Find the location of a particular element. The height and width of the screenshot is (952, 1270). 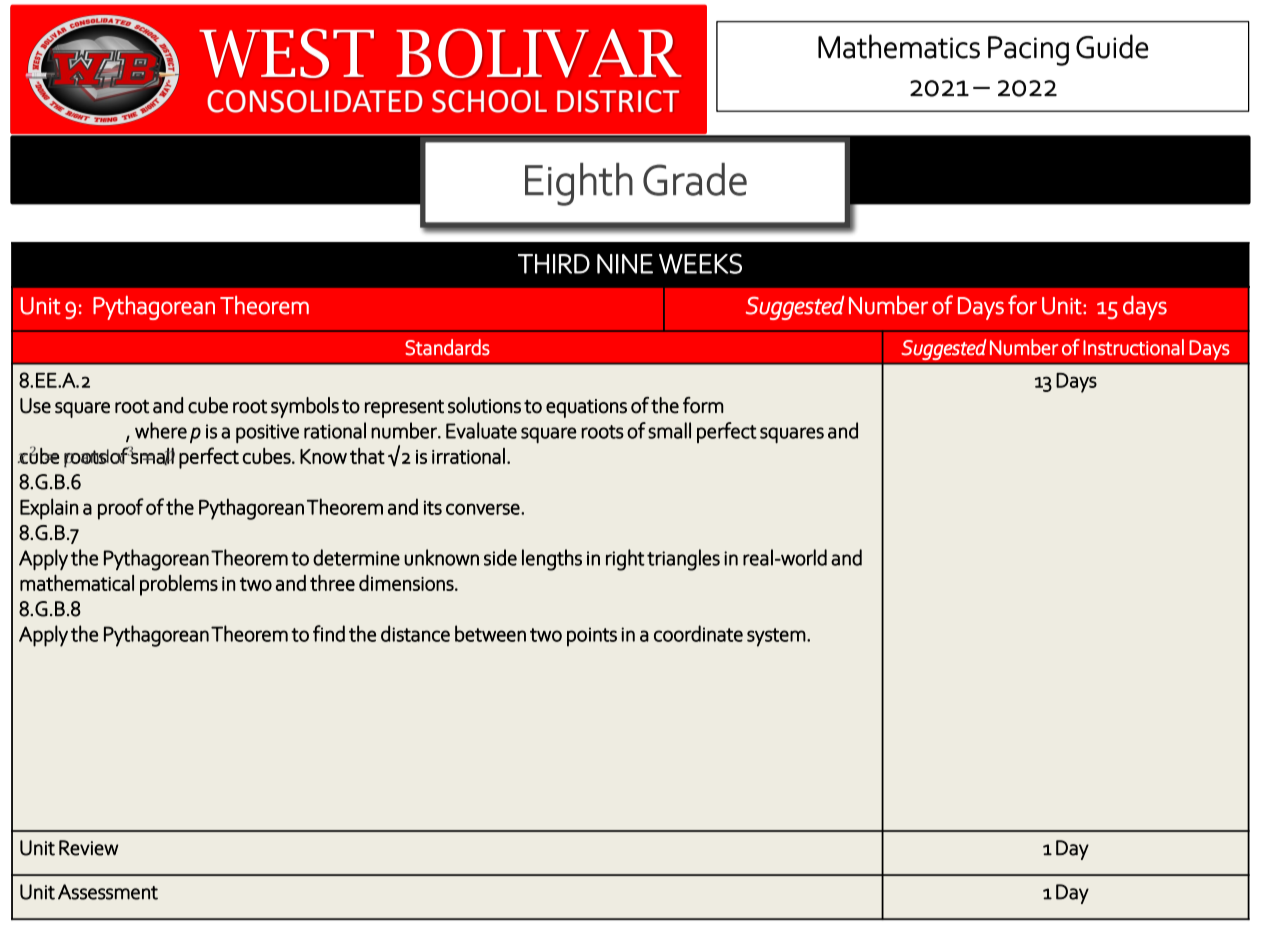

WEST is located at coordinates (286, 53).
